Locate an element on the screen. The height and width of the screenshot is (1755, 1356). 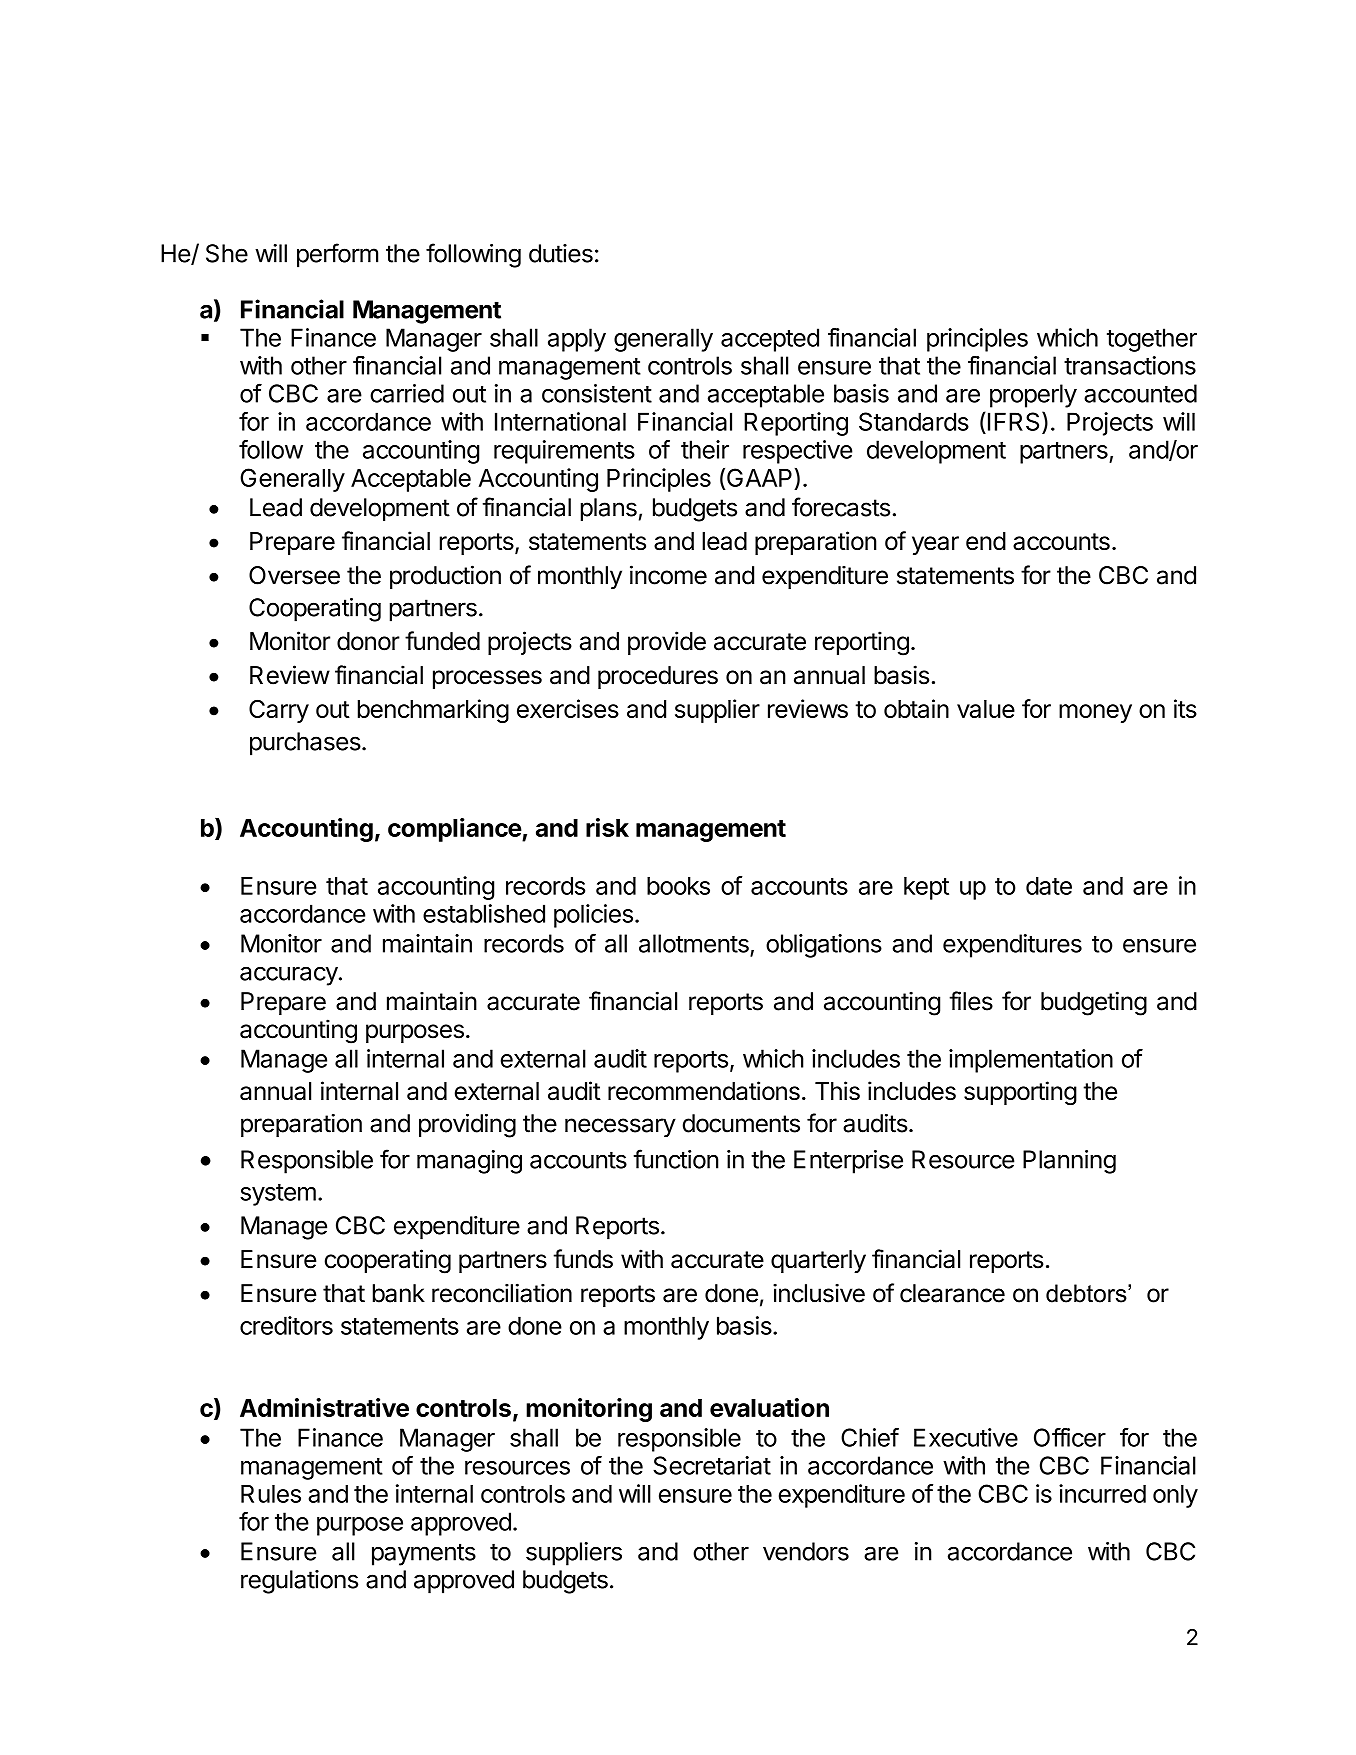
risk is located at coordinates (607, 827).
